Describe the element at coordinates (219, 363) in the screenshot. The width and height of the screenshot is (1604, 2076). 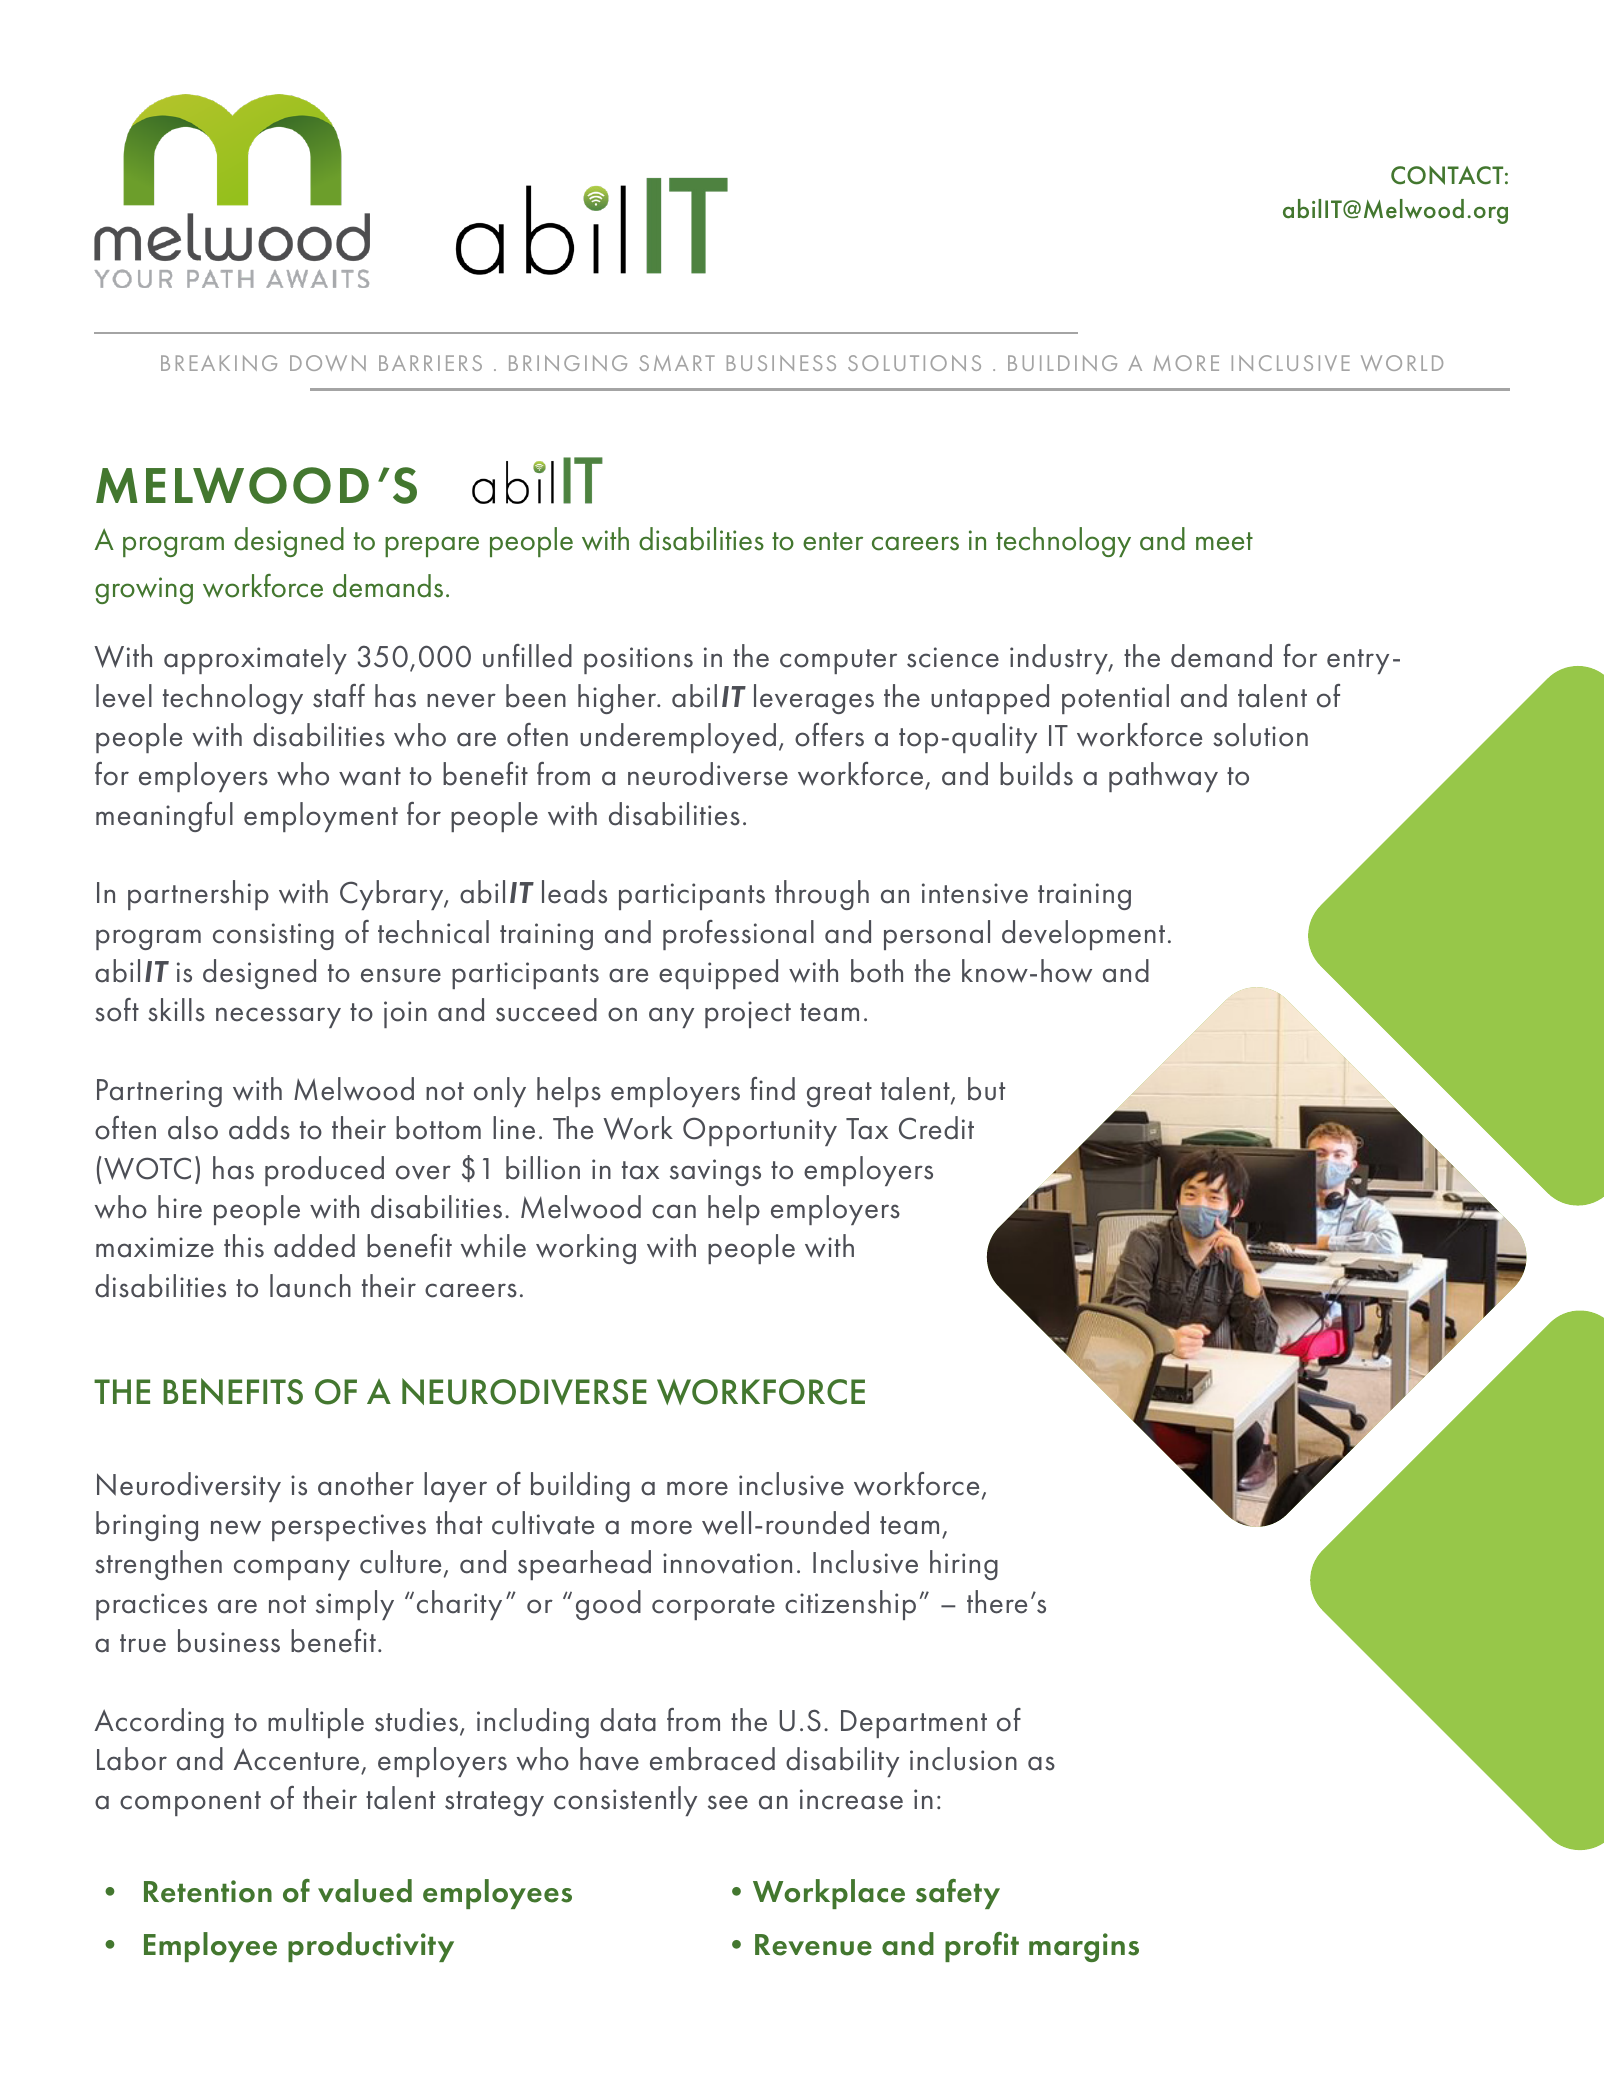
I see `BREAKING` at that location.
